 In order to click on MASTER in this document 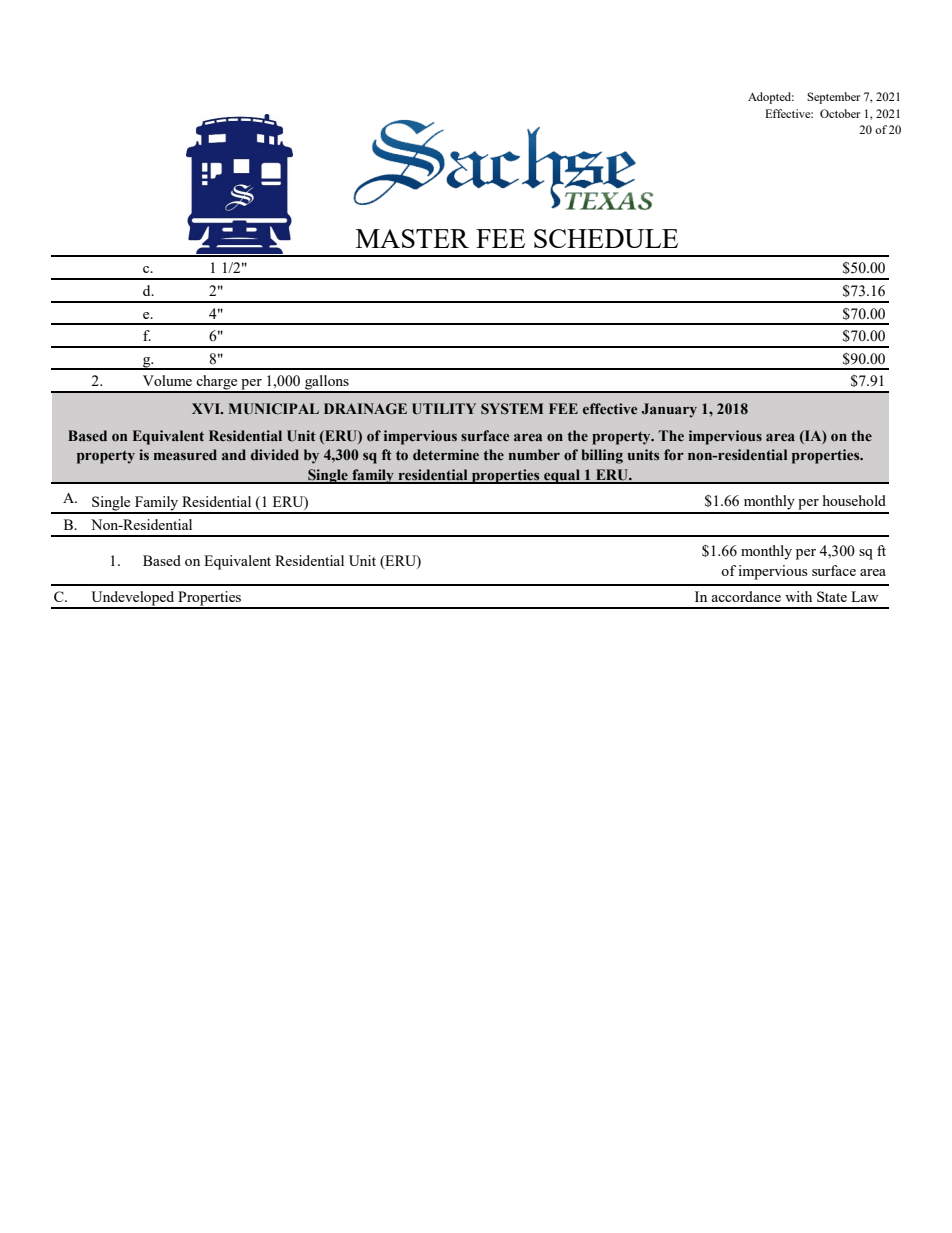, I will do `click(412, 238)`.
